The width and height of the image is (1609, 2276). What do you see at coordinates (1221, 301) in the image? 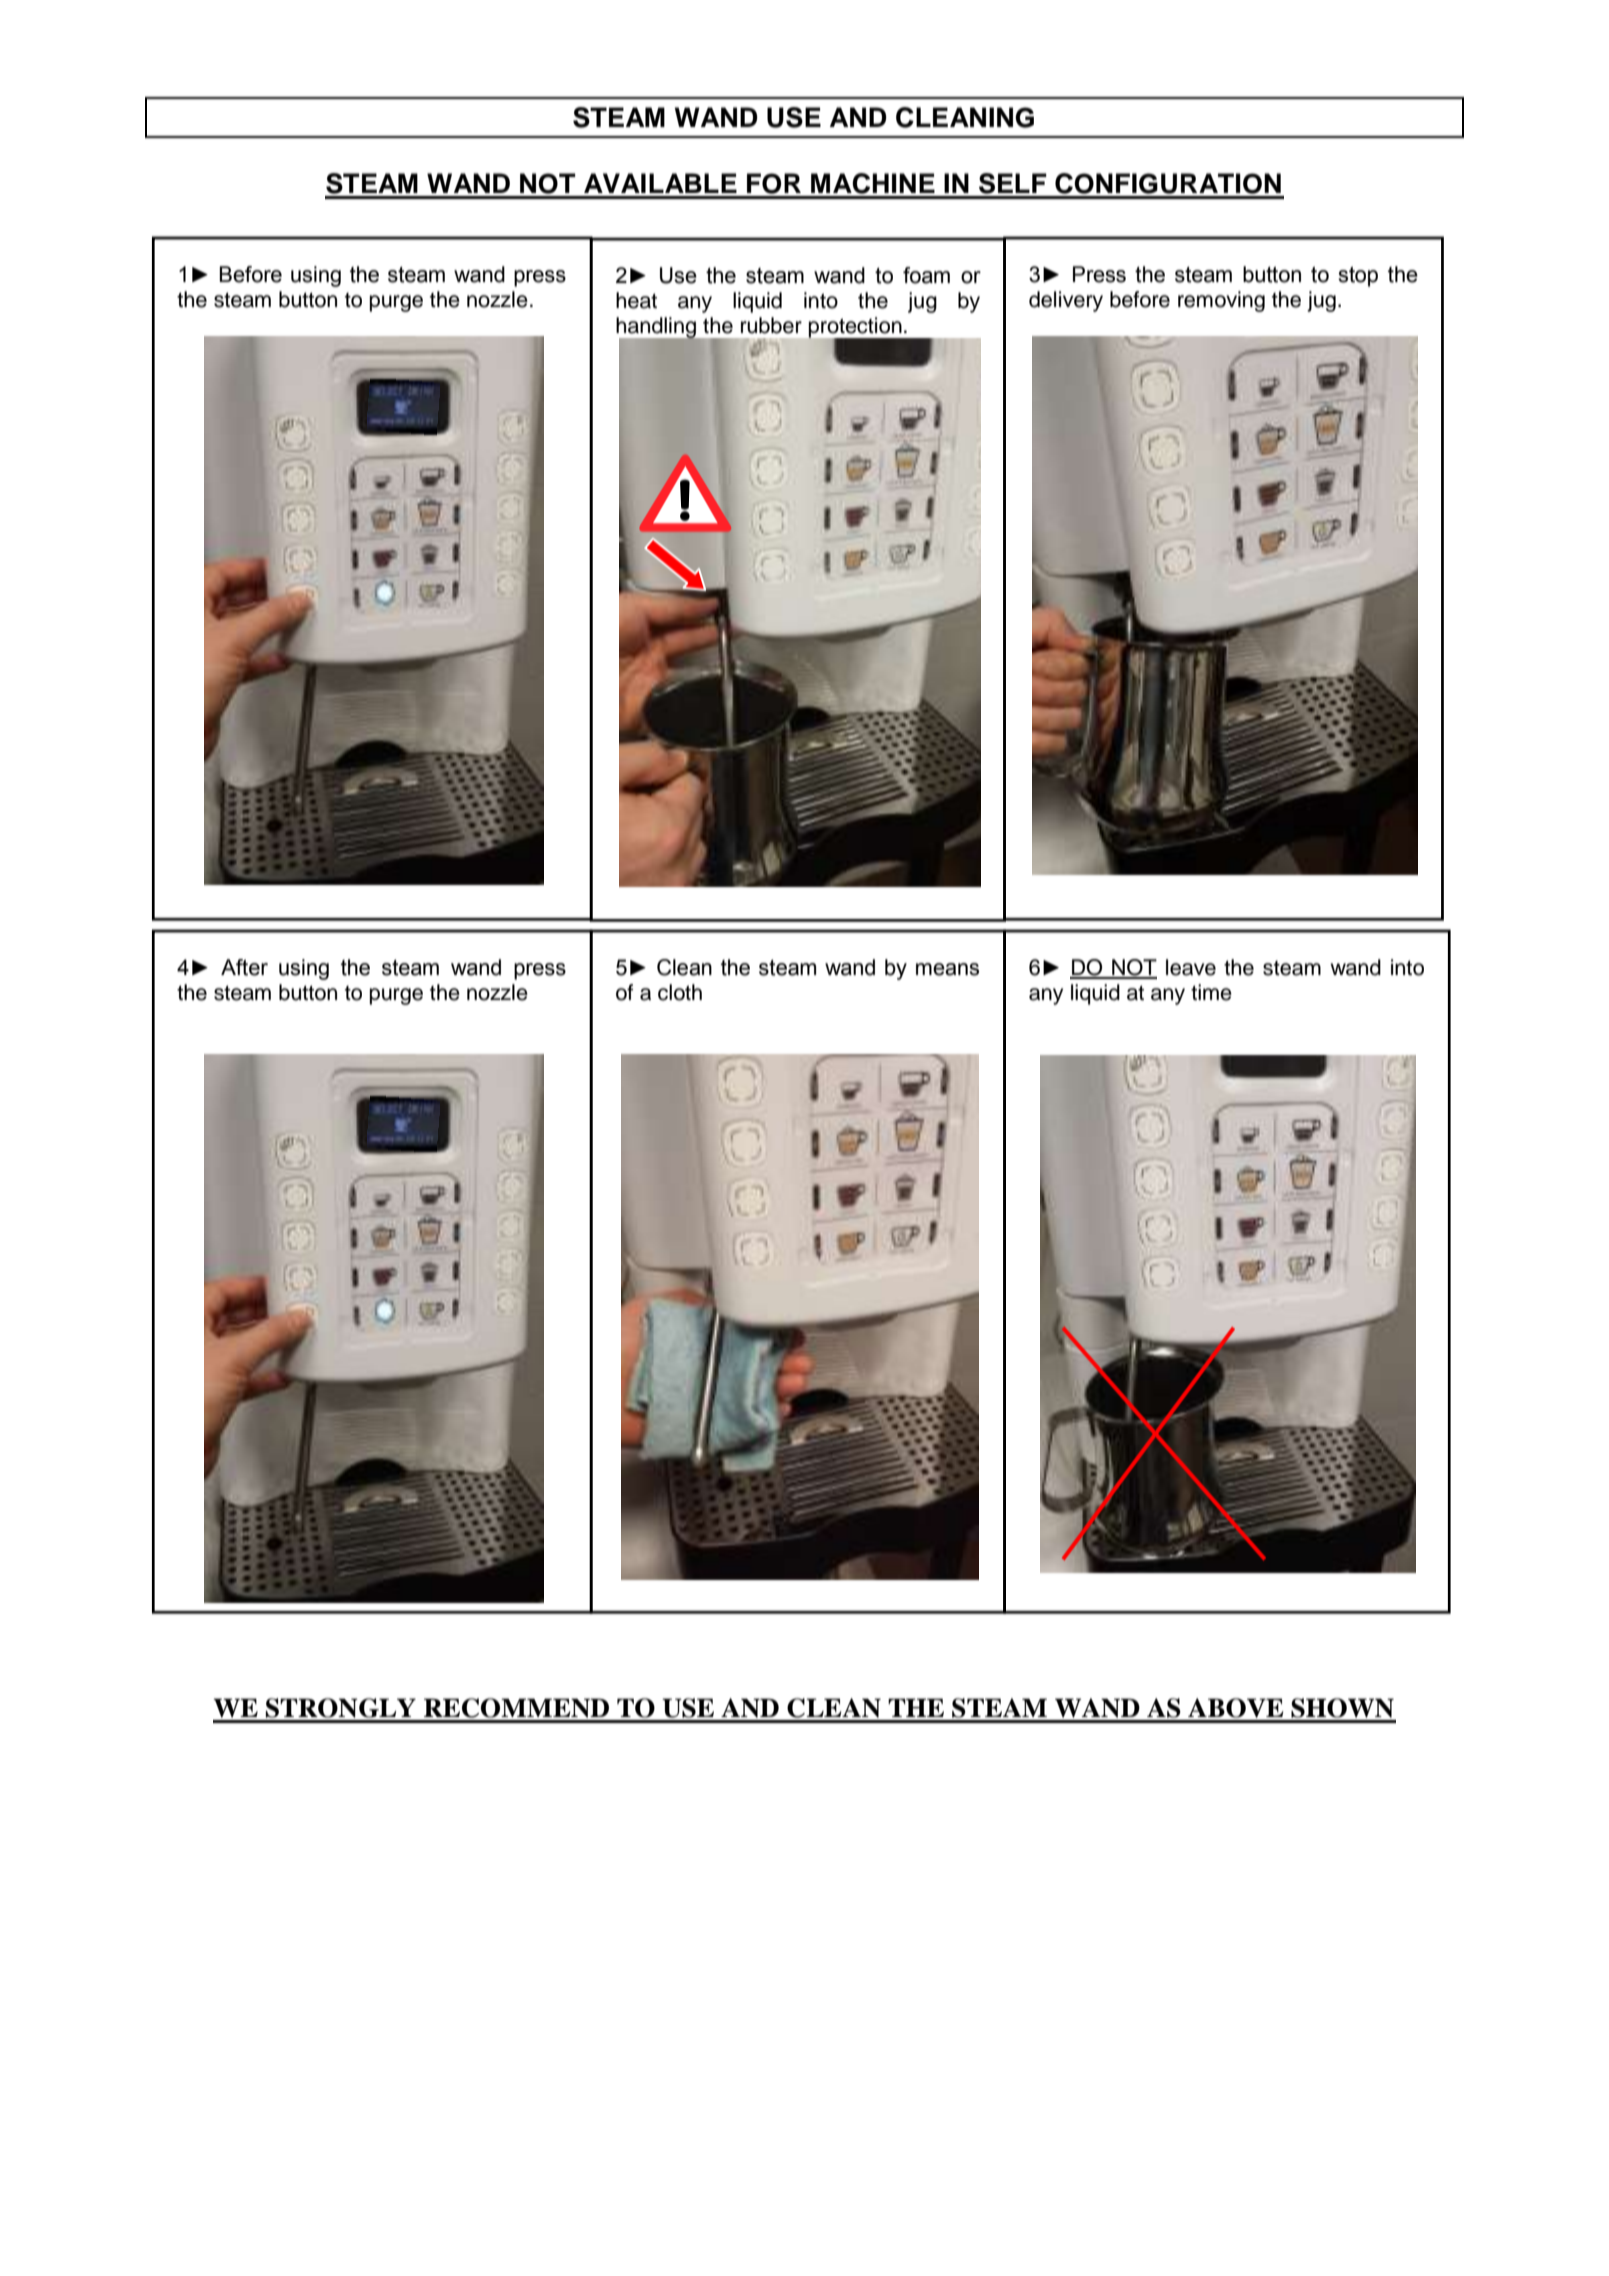
I see `removing` at bounding box center [1221, 301].
